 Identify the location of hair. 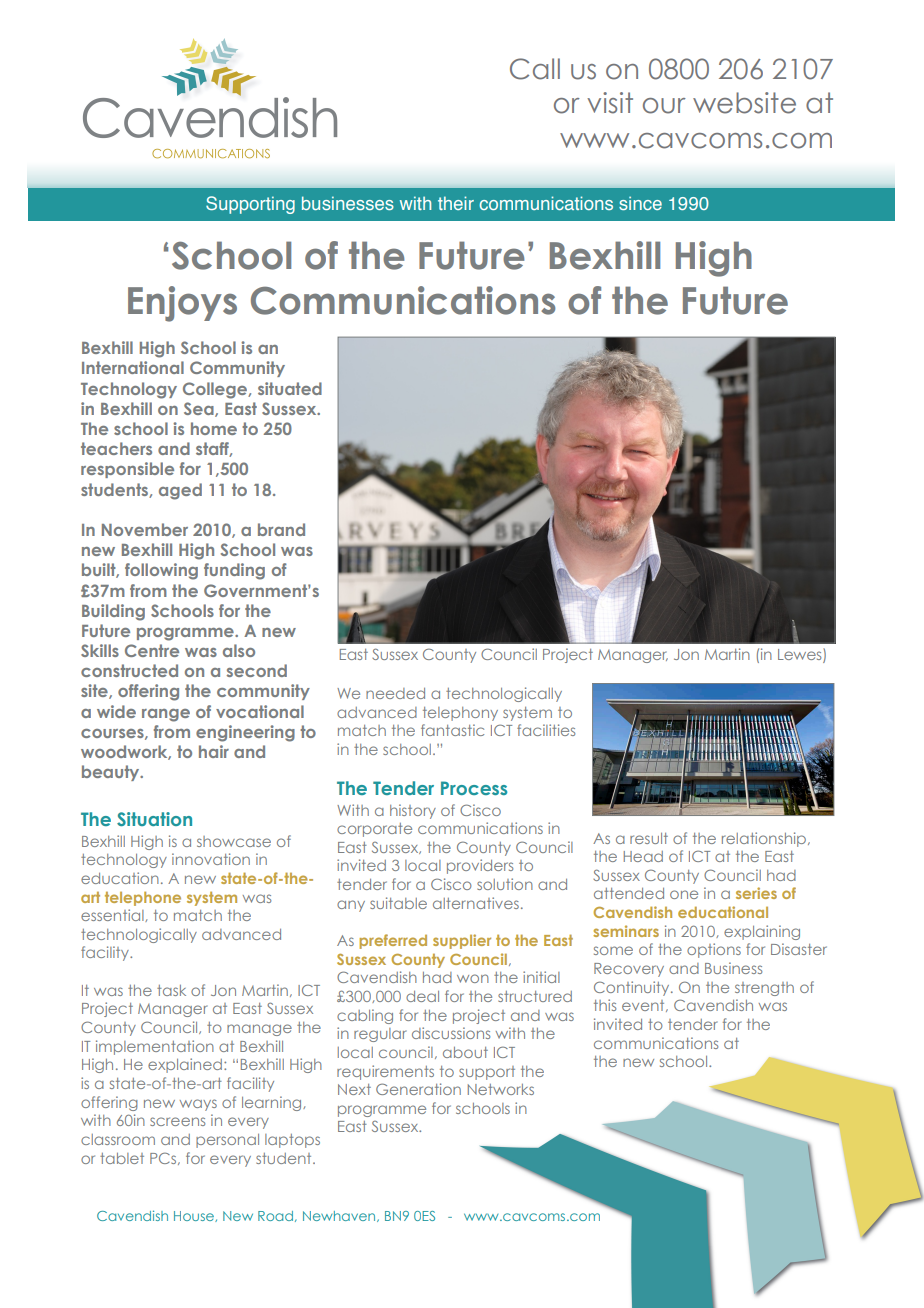
(214, 751).
